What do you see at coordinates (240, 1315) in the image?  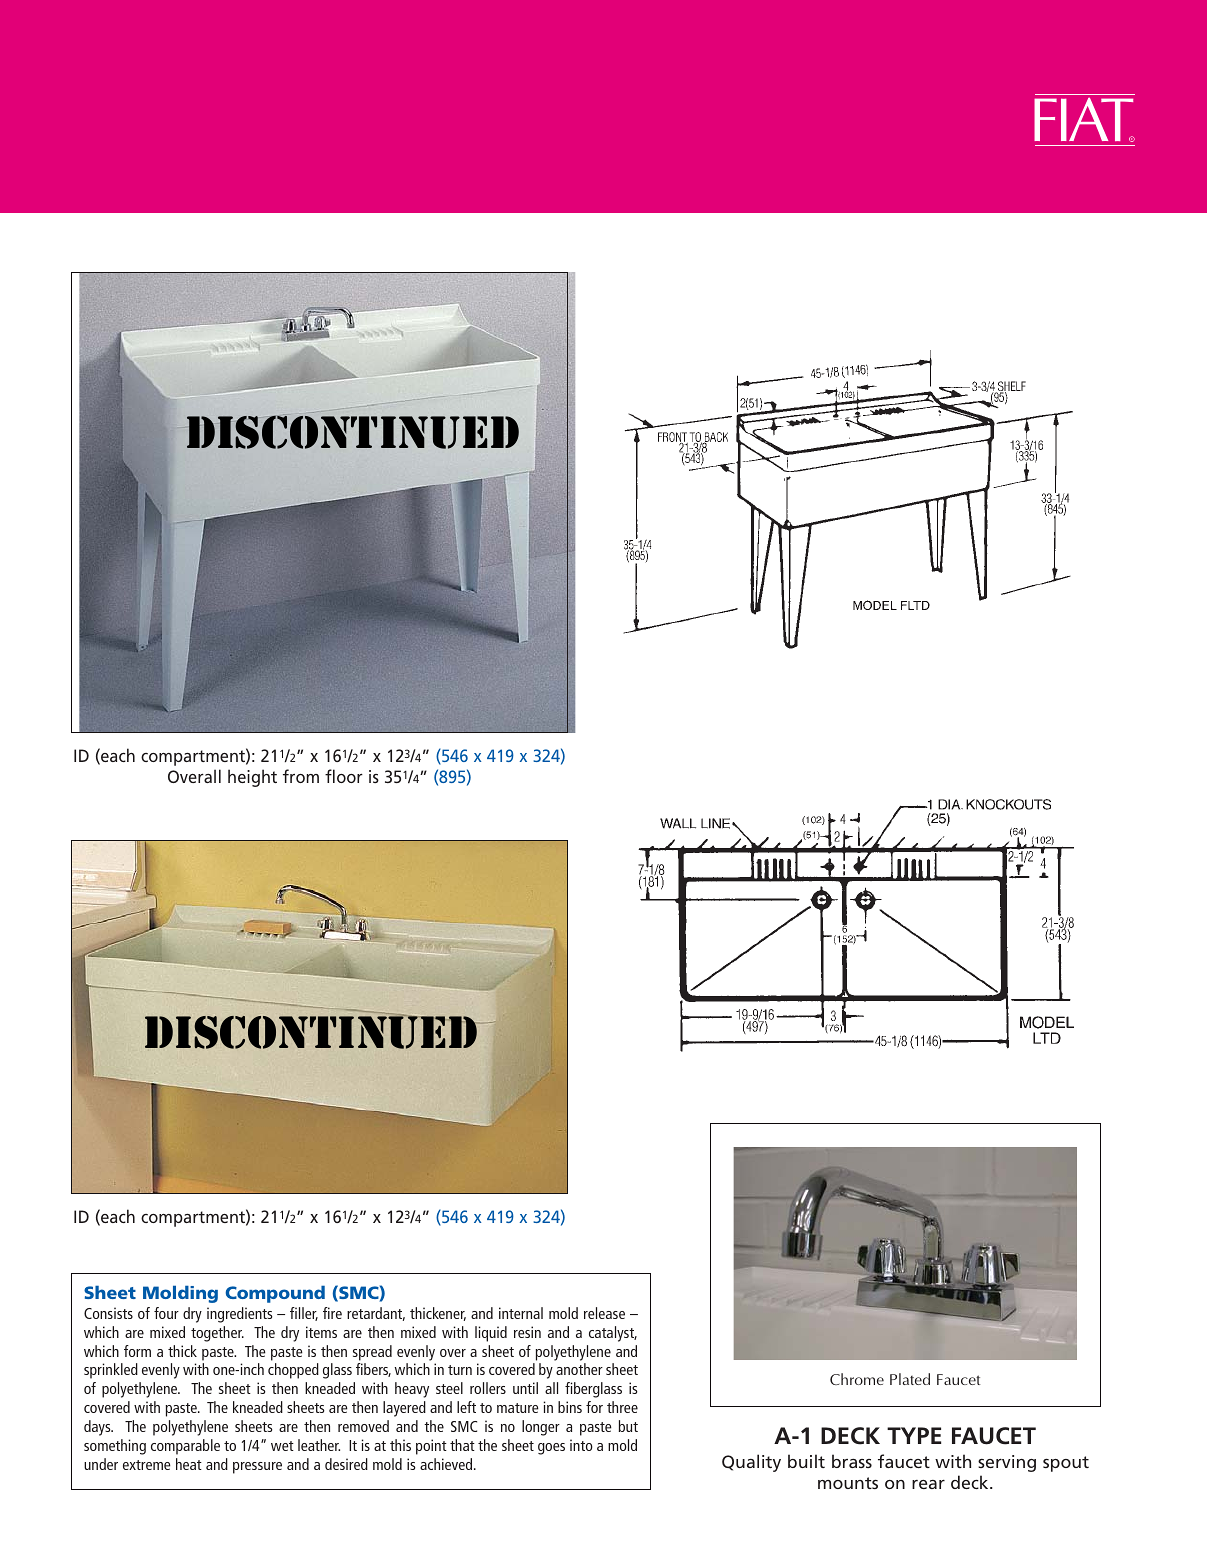 I see `ingredients` at bounding box center [240, 1315].
